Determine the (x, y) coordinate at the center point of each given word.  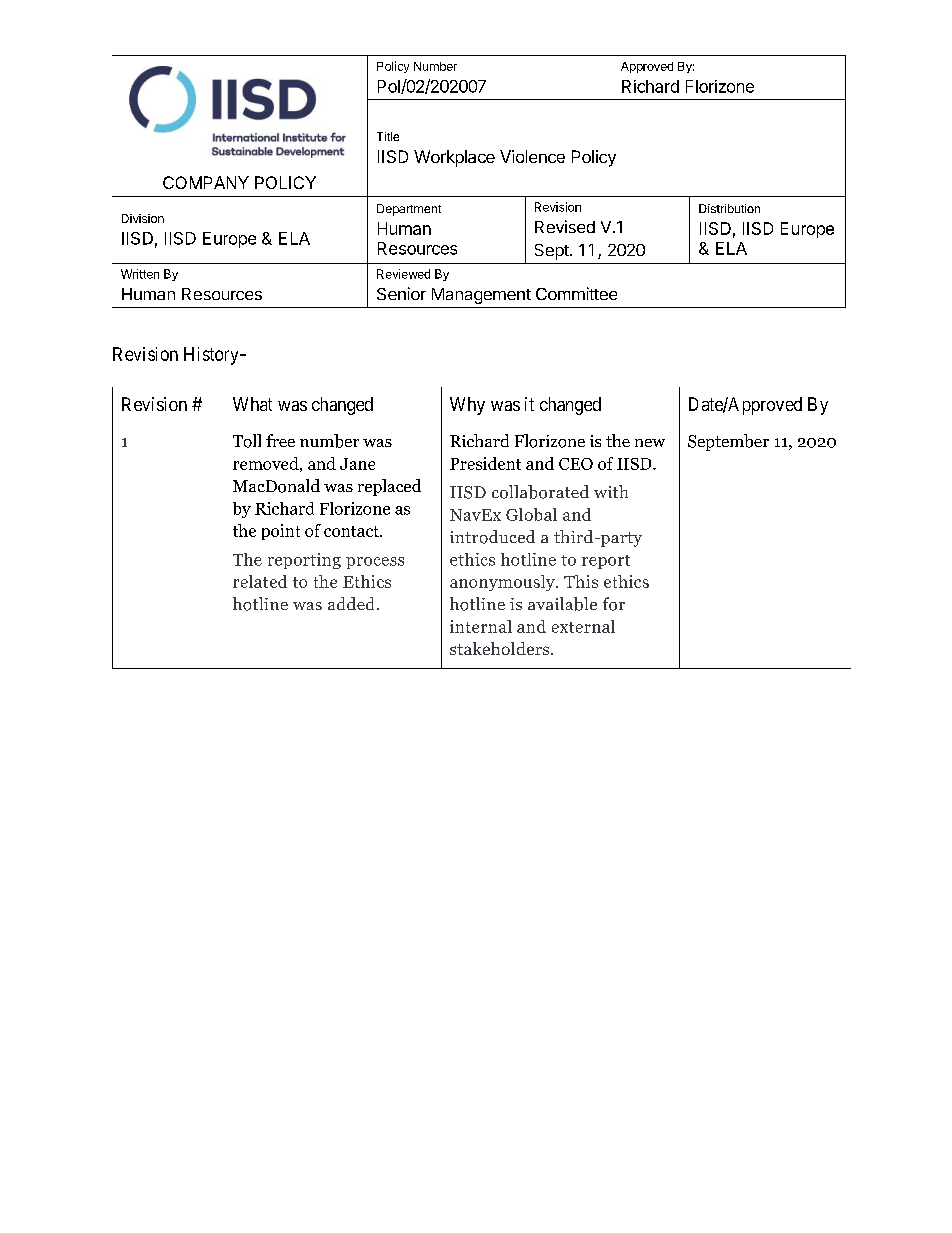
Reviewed (403, 274)
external (583, 626)
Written (140, 274)
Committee (576, 293)
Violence (532, 156)
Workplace (454, 158)
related (260, 581)
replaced (389, 487)
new (650, 443)
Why (467, 406)
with (611, 491)
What (252, 404)
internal (481, 626)
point (281, 532)
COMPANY (206, 182)
